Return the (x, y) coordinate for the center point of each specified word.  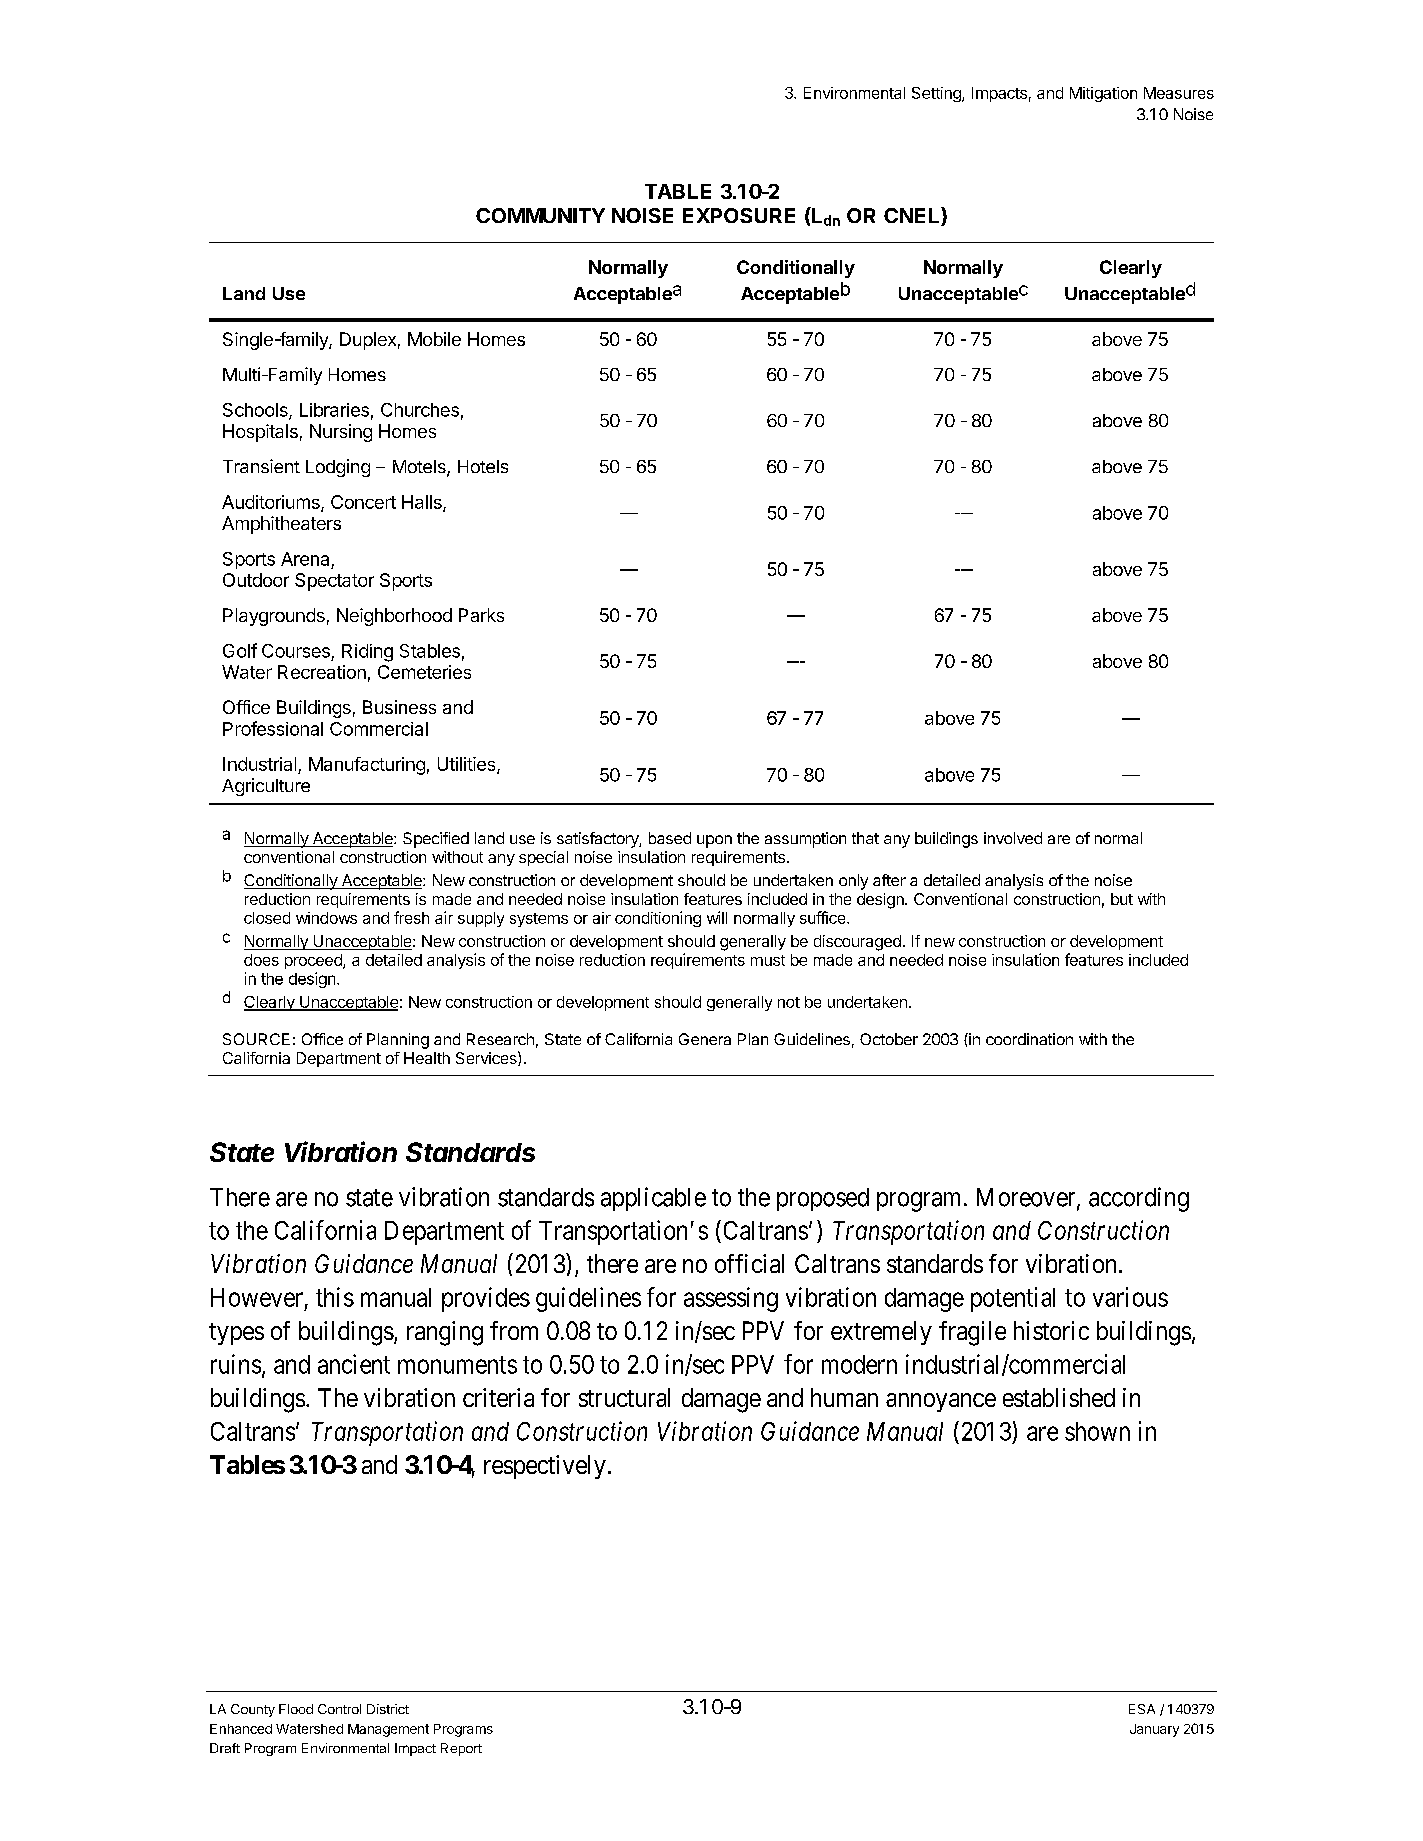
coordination (1029, 1039)
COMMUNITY (540, 215)
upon (714, 841)
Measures (1179, 93)
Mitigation (1103, 94)
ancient (354, 1364)
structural (624, 1397)
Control (339, 1709)
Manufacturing (367, 766)
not (789, 1002)
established (1059, 1397)
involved (1013, 838)
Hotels (483, 466)
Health (427, 1058)
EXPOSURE (739, 215)
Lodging (338, 468)
